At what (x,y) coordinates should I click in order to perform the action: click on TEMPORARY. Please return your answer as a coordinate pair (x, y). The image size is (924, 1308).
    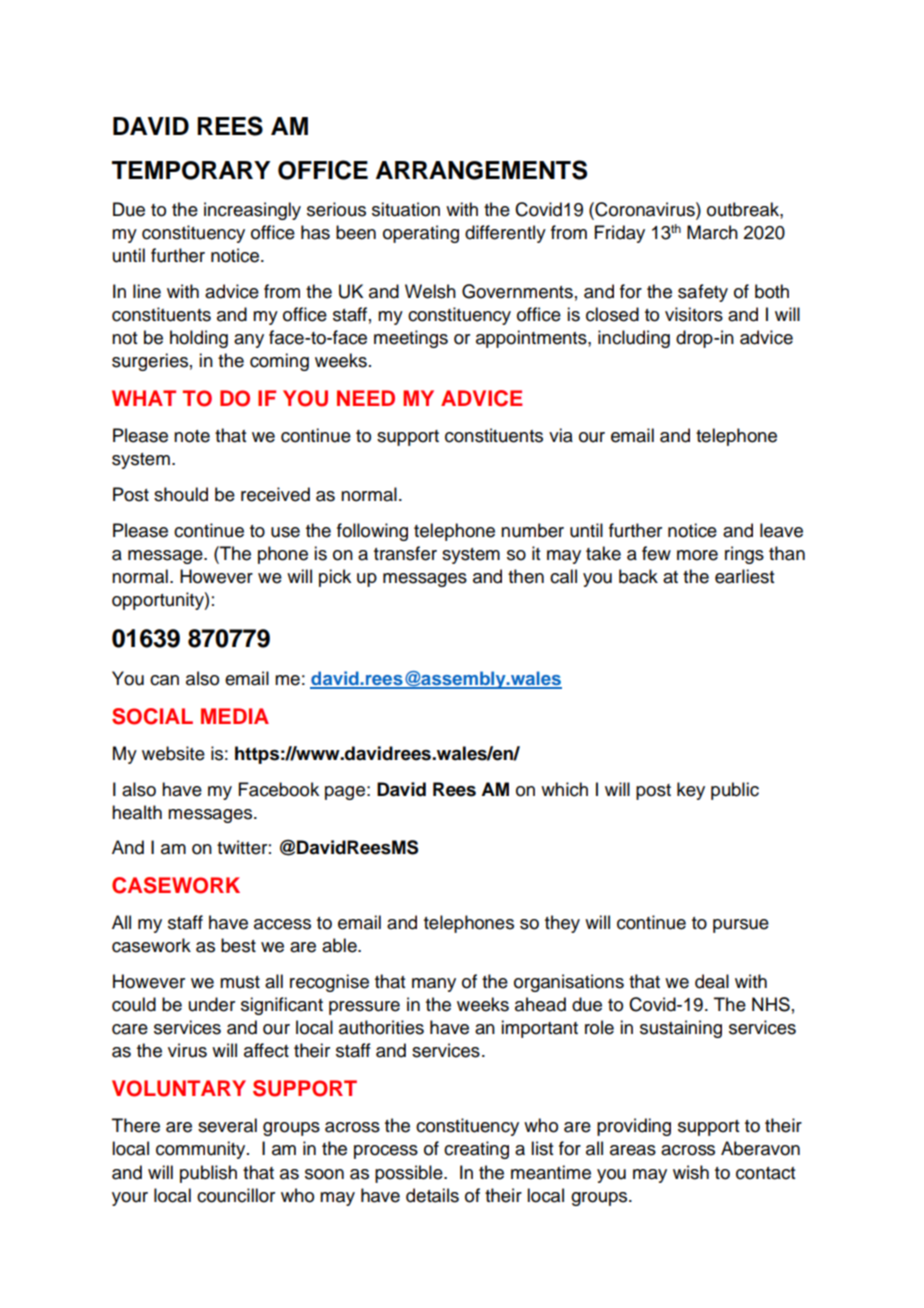
    Looking at the image, I should click on (191, 170).
